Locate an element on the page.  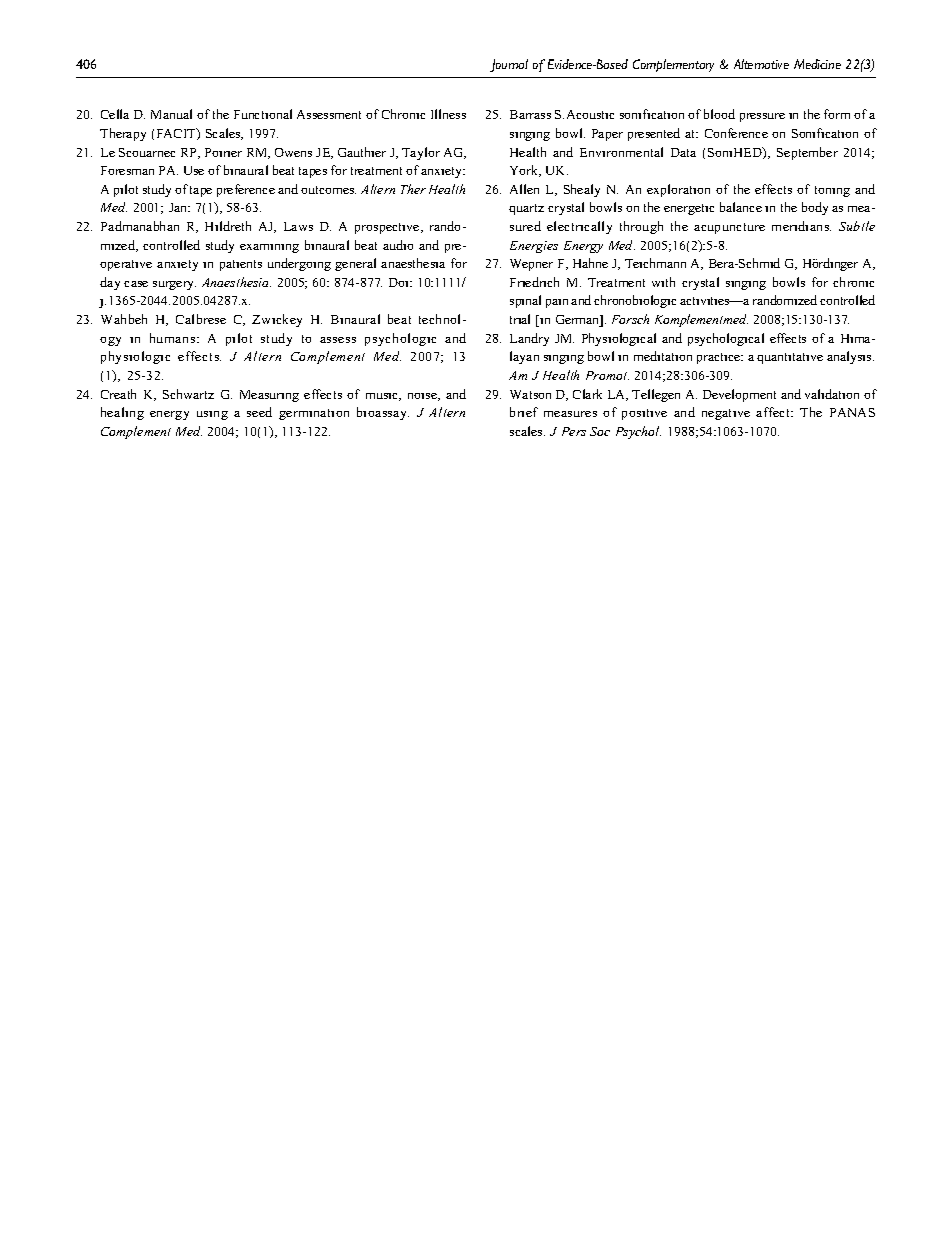
Medicine is located at coordinates (817, 64).
